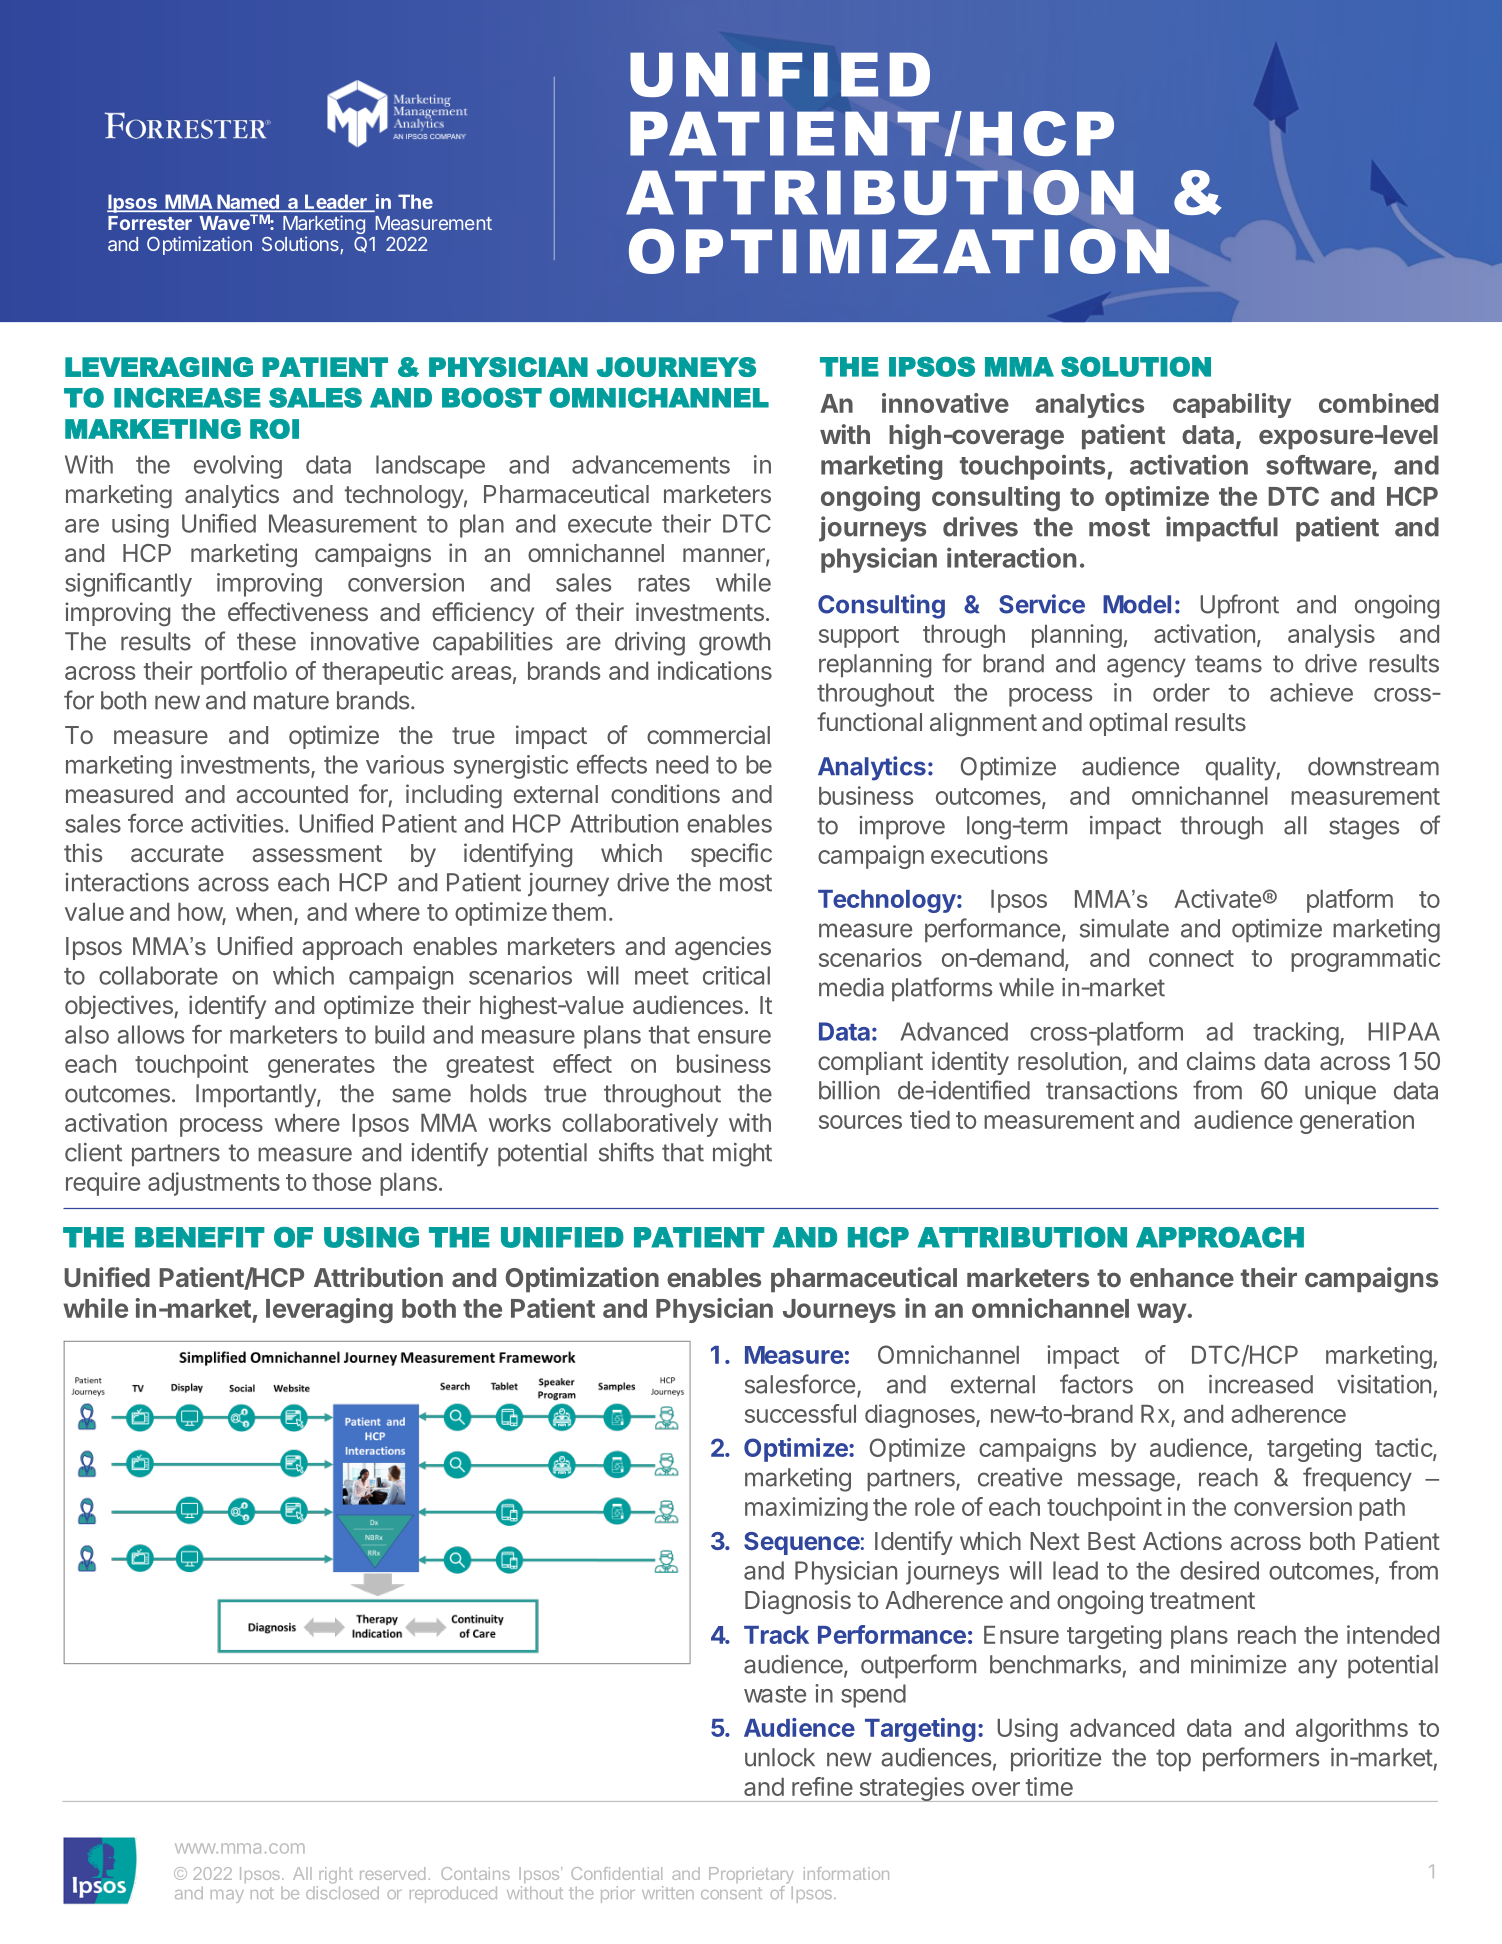  What do you see at coordinates (1261, 1759) in the page?
I see `performers` at bounding box center [1261, 1759].
